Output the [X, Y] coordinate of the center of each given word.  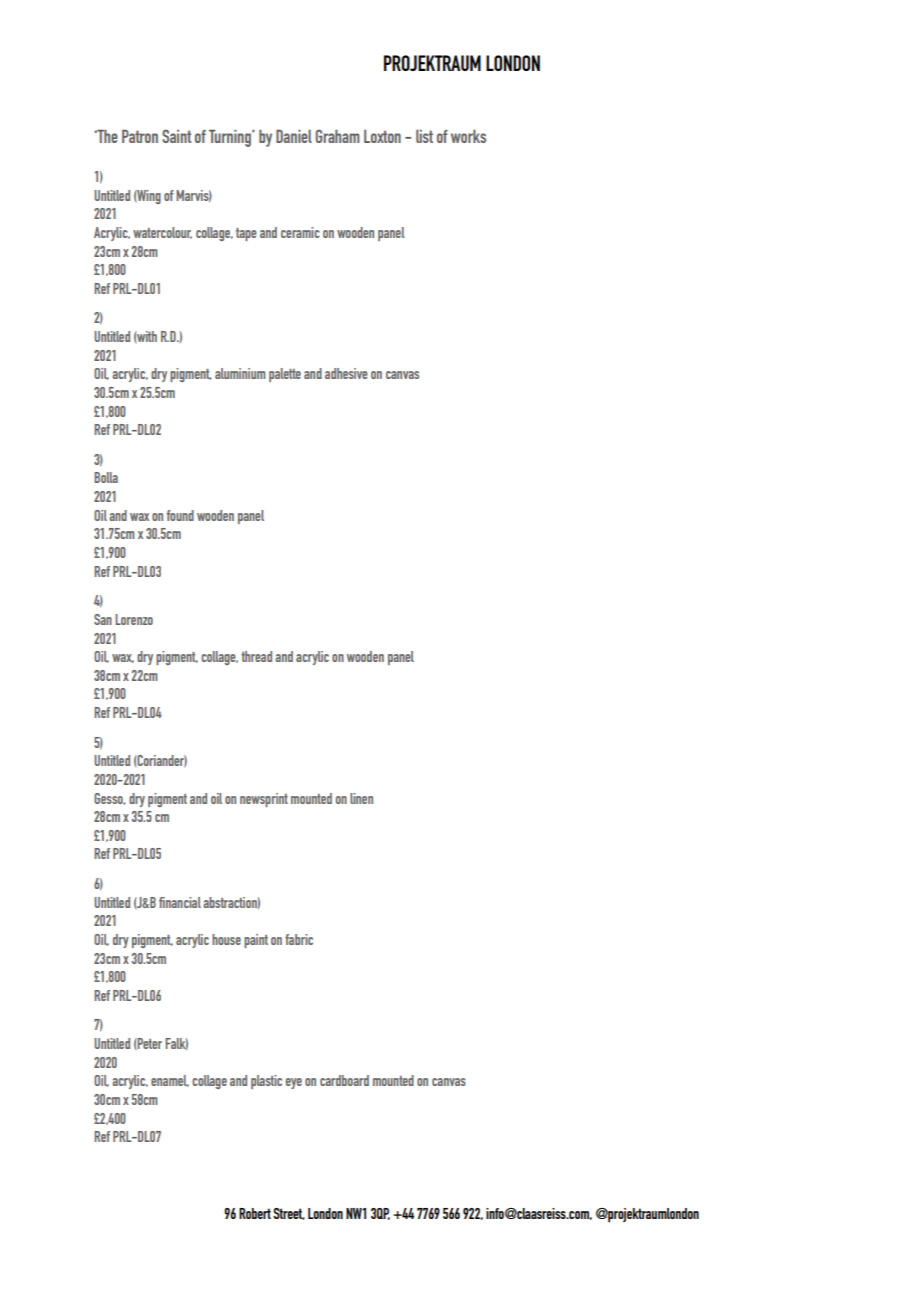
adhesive [346, 373]
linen [361, 798]
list [424, 136]
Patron [140, 136]
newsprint [264, 800]
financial [180, 902]
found [180, 515]
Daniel [294, 136]
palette [285, 375]
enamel [170, 1081]
